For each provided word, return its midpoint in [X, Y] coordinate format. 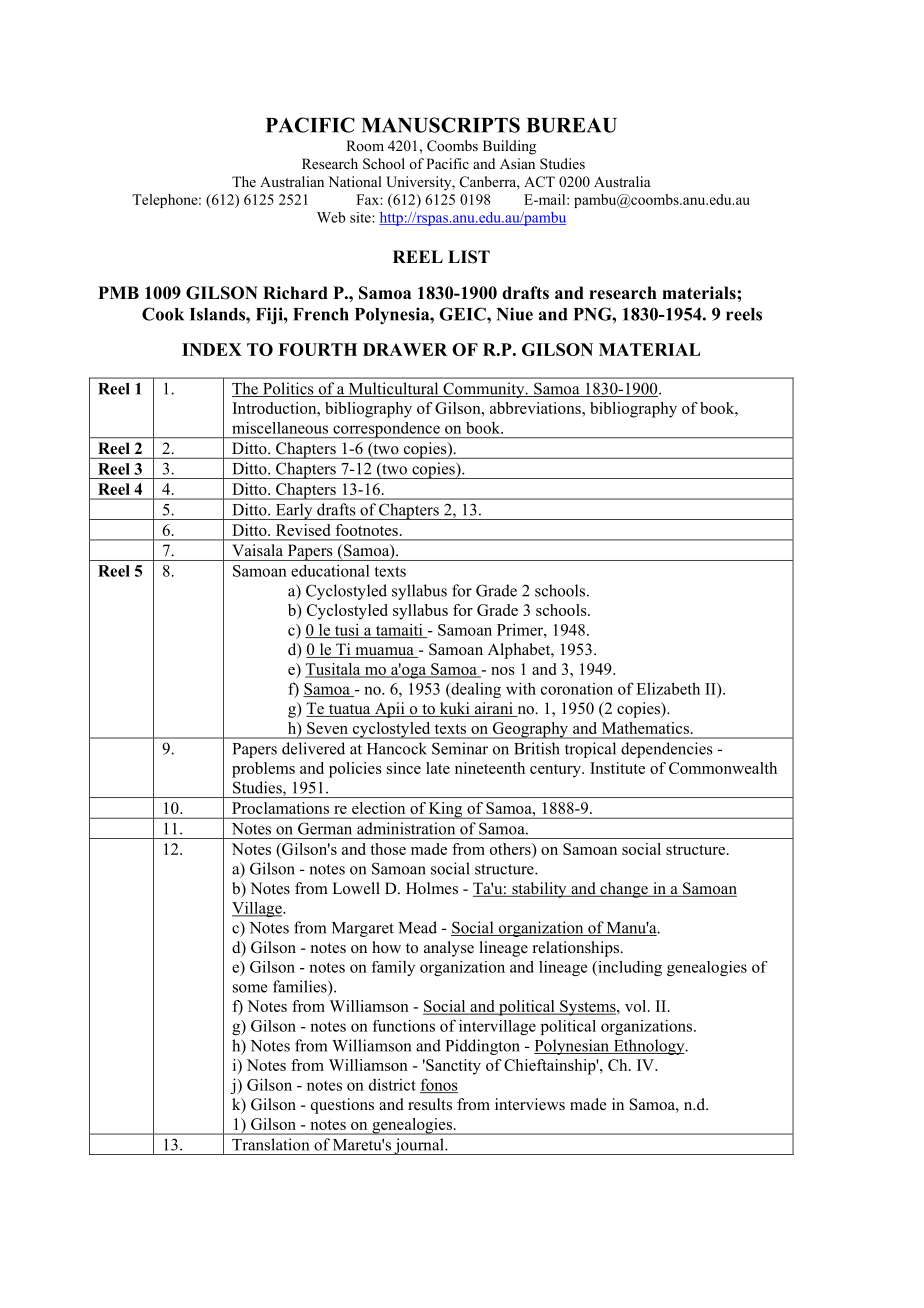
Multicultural [393, 389]
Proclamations [280, 808]
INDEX [212, 349]
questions [342, 1106]
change [624, 890]
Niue [514, 314]
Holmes [432, 888]
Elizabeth [668, 688]
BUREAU [572, 125]
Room [365, 145]
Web [331, 217]
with [521, 688]
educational [330, 570]
